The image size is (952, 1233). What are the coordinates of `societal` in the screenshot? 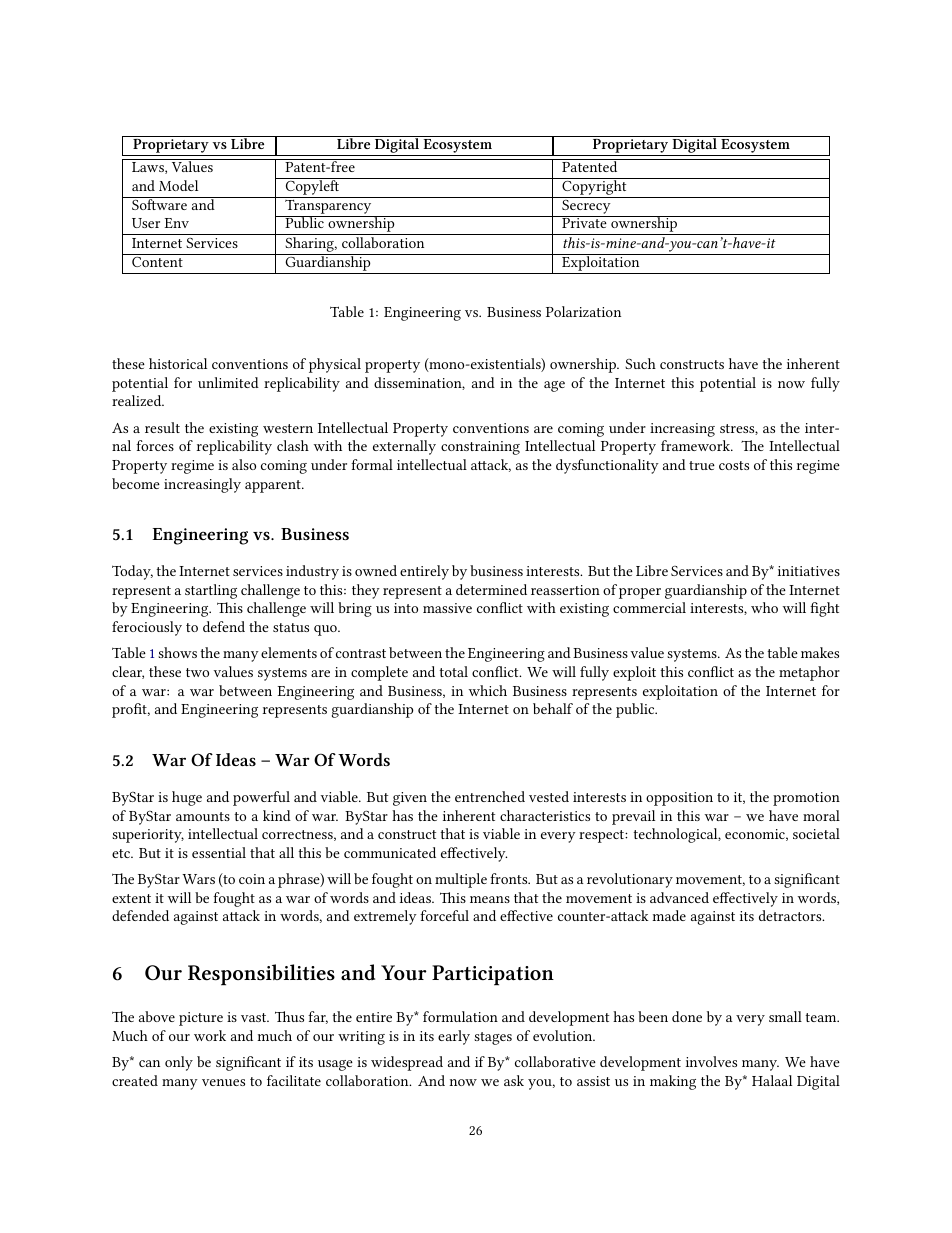 It's located at (816, 833).
